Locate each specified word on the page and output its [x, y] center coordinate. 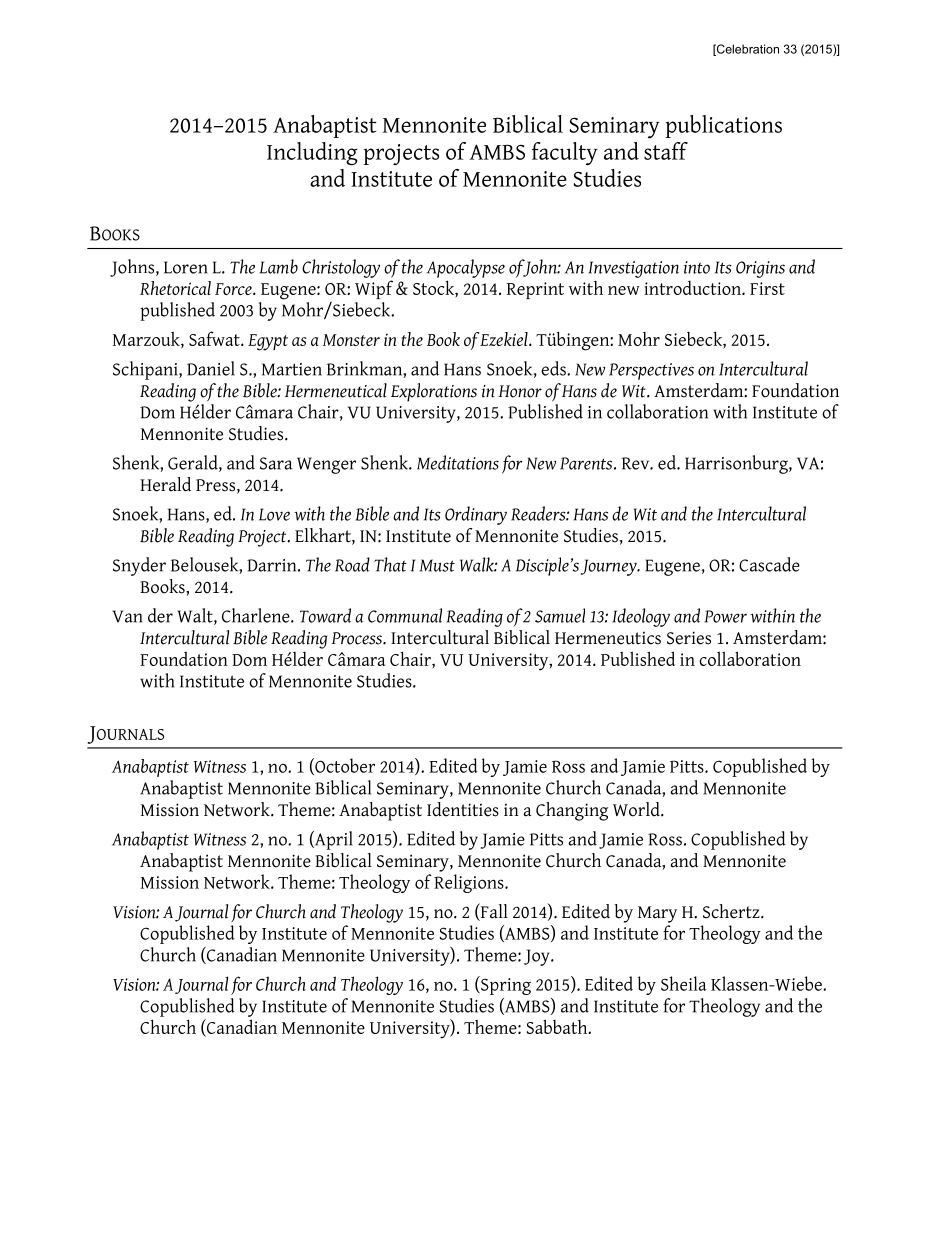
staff [666, 151]
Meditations [458, 462]
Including [312, 153]
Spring [505, 985]
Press [215, 485]
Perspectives [651, 371]
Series [689, 638]
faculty [565, 153]
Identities [463, 809]
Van [127, 616]
